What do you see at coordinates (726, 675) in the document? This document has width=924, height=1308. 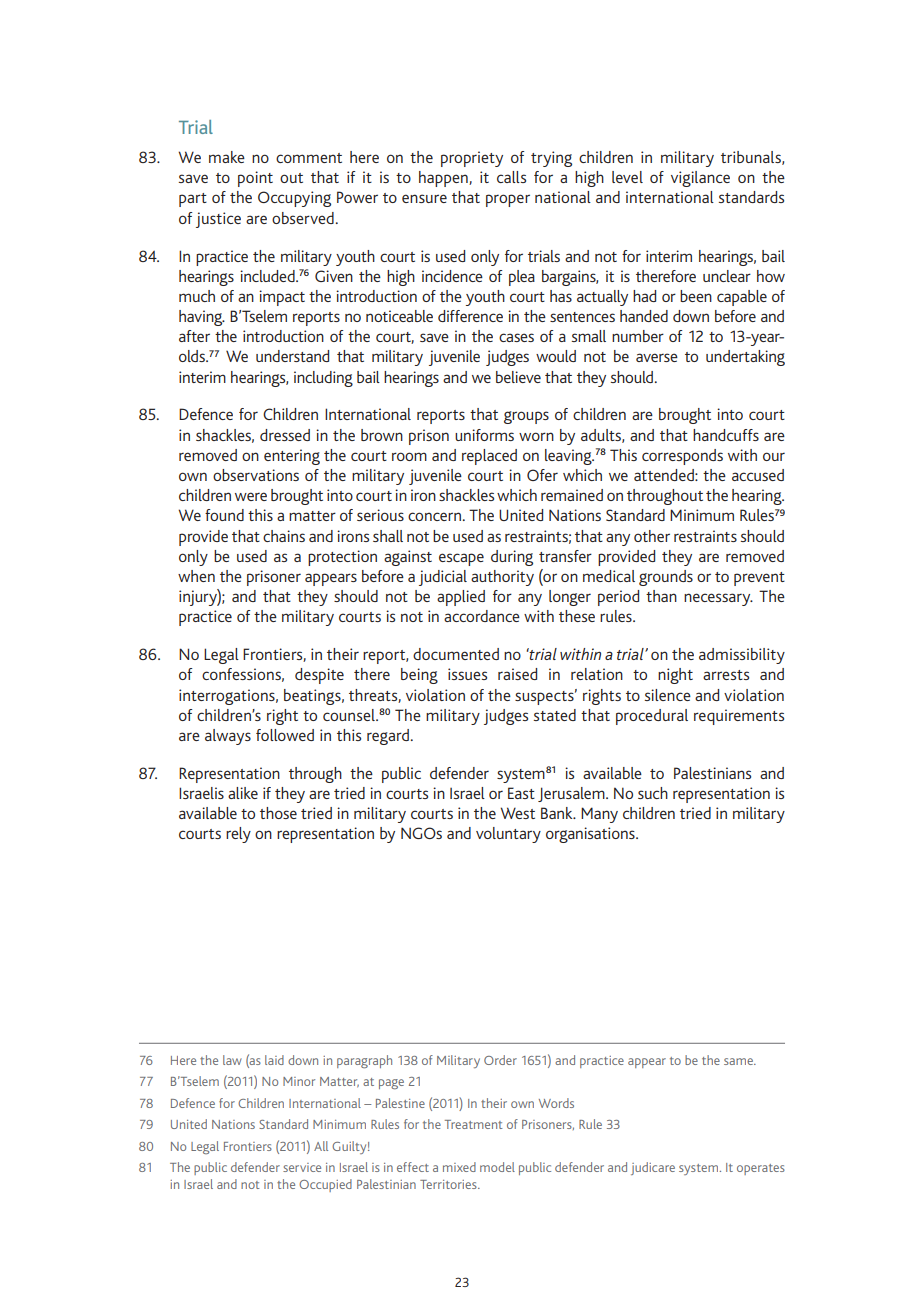 I see `arrests` at bounding box center [726, 675].
